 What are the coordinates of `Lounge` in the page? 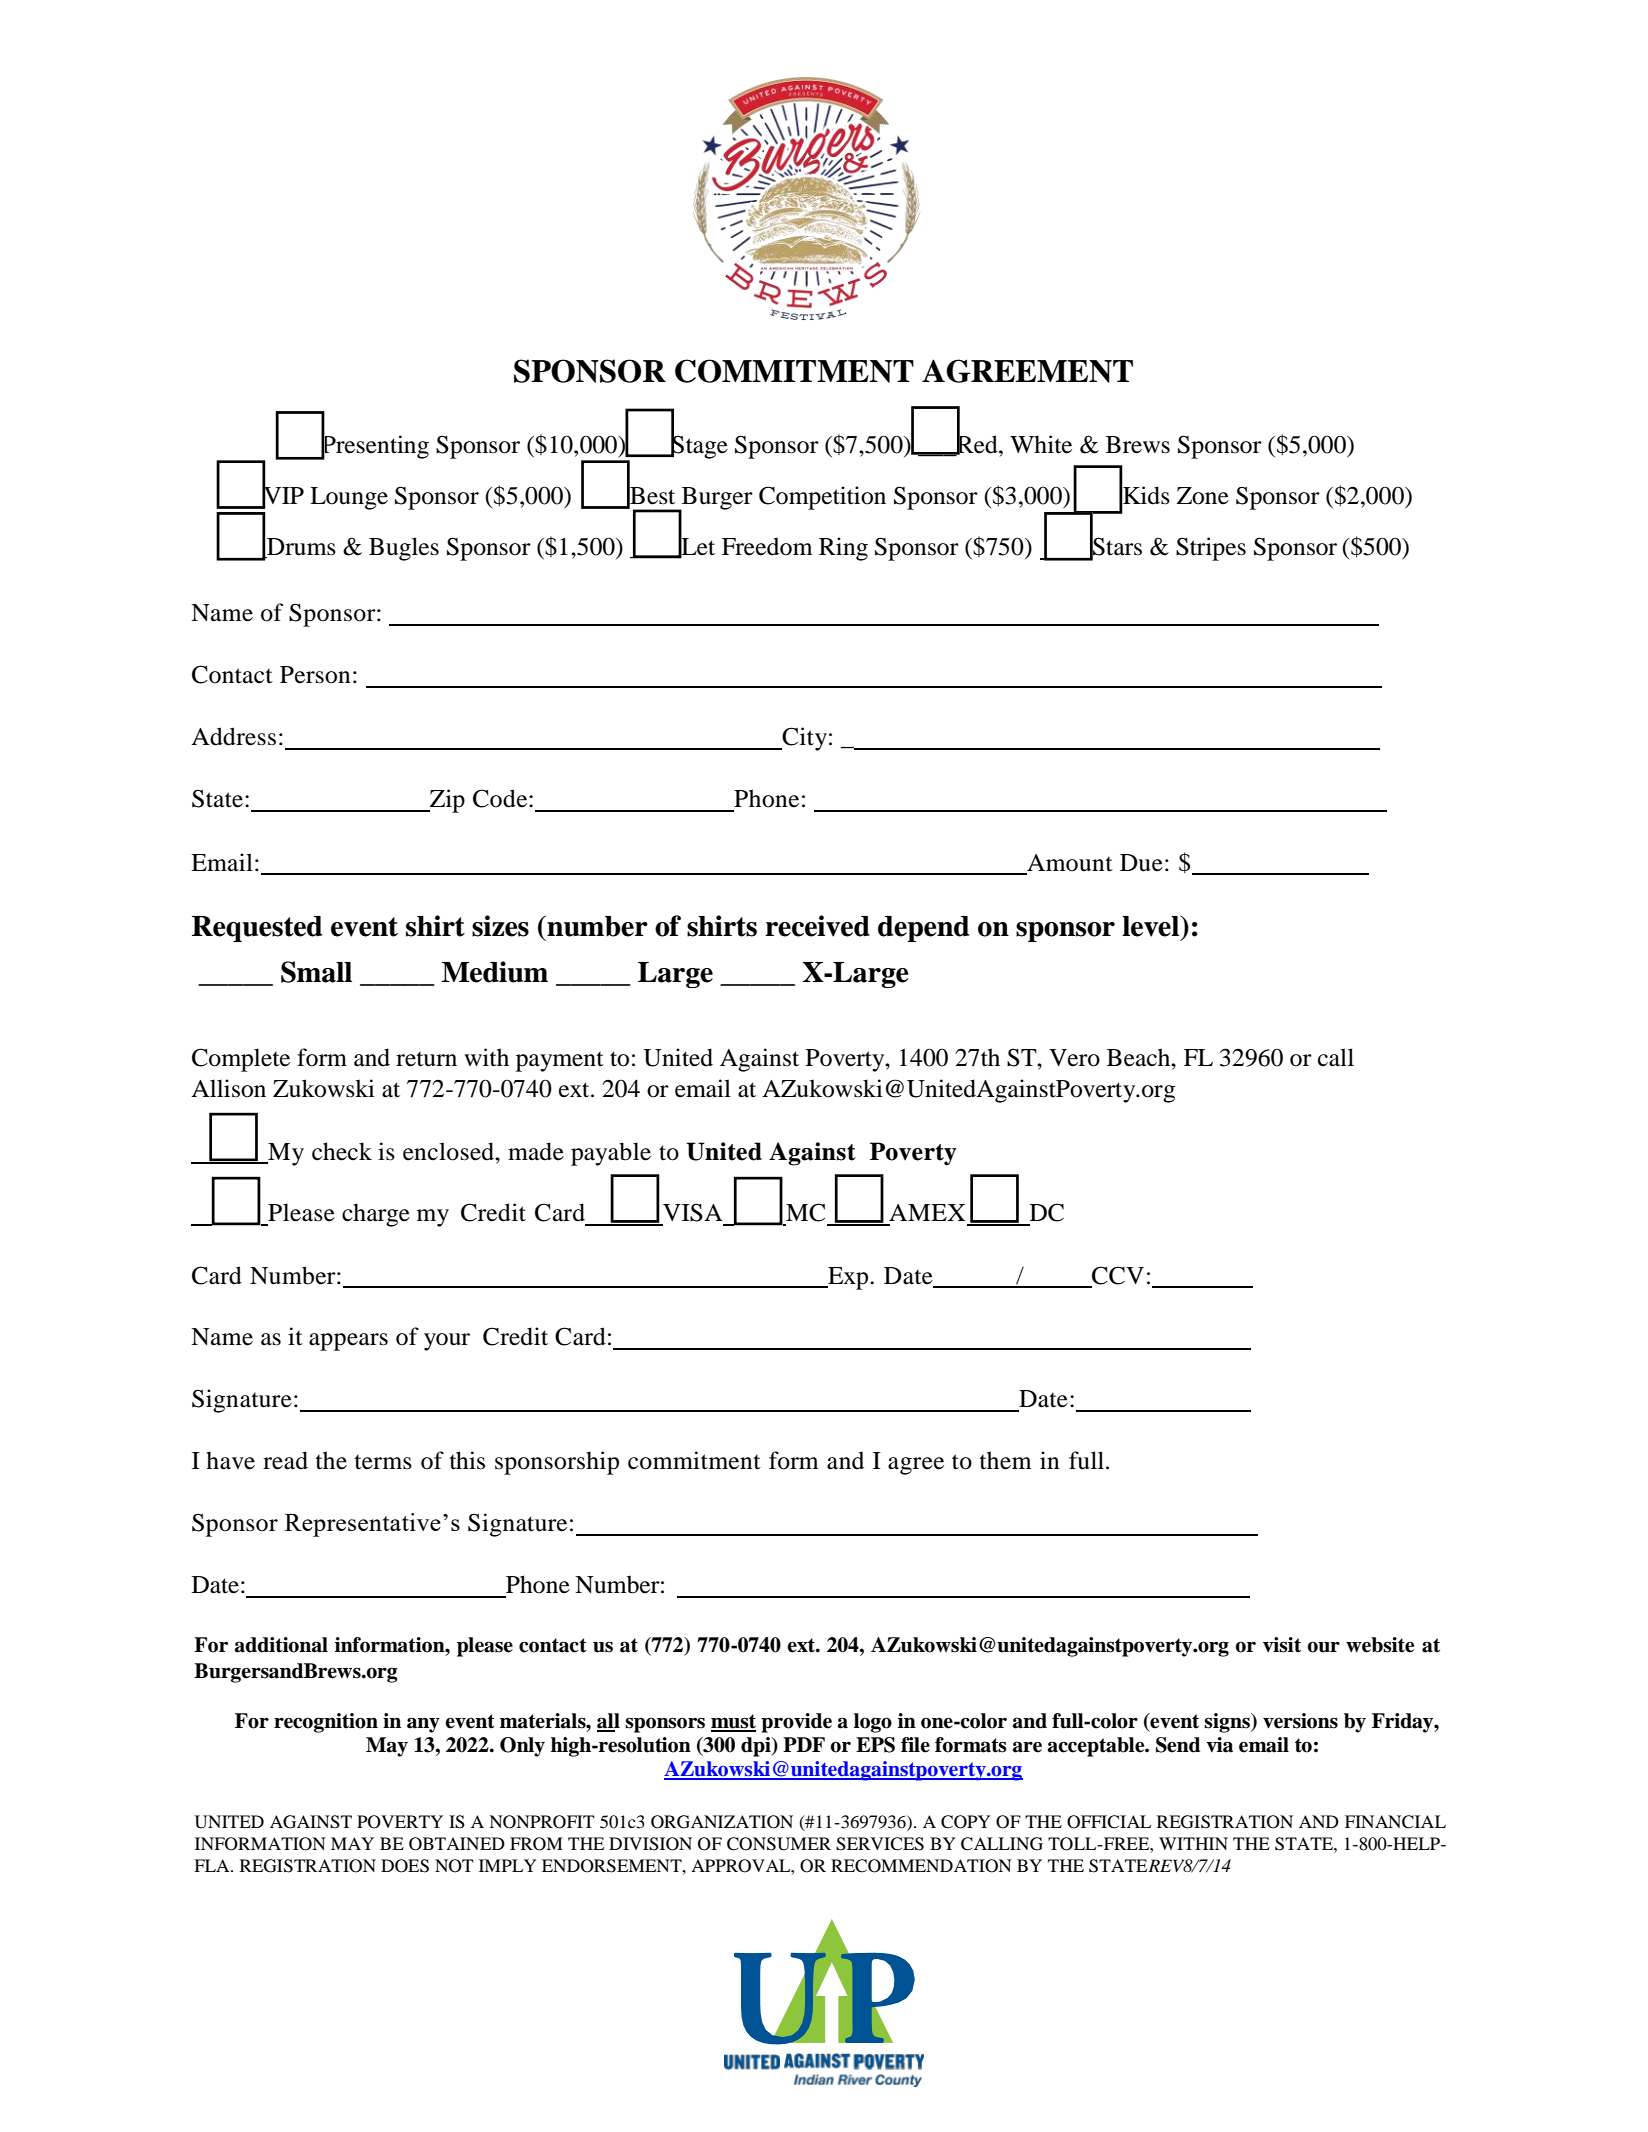 It's located at (349, 498).
